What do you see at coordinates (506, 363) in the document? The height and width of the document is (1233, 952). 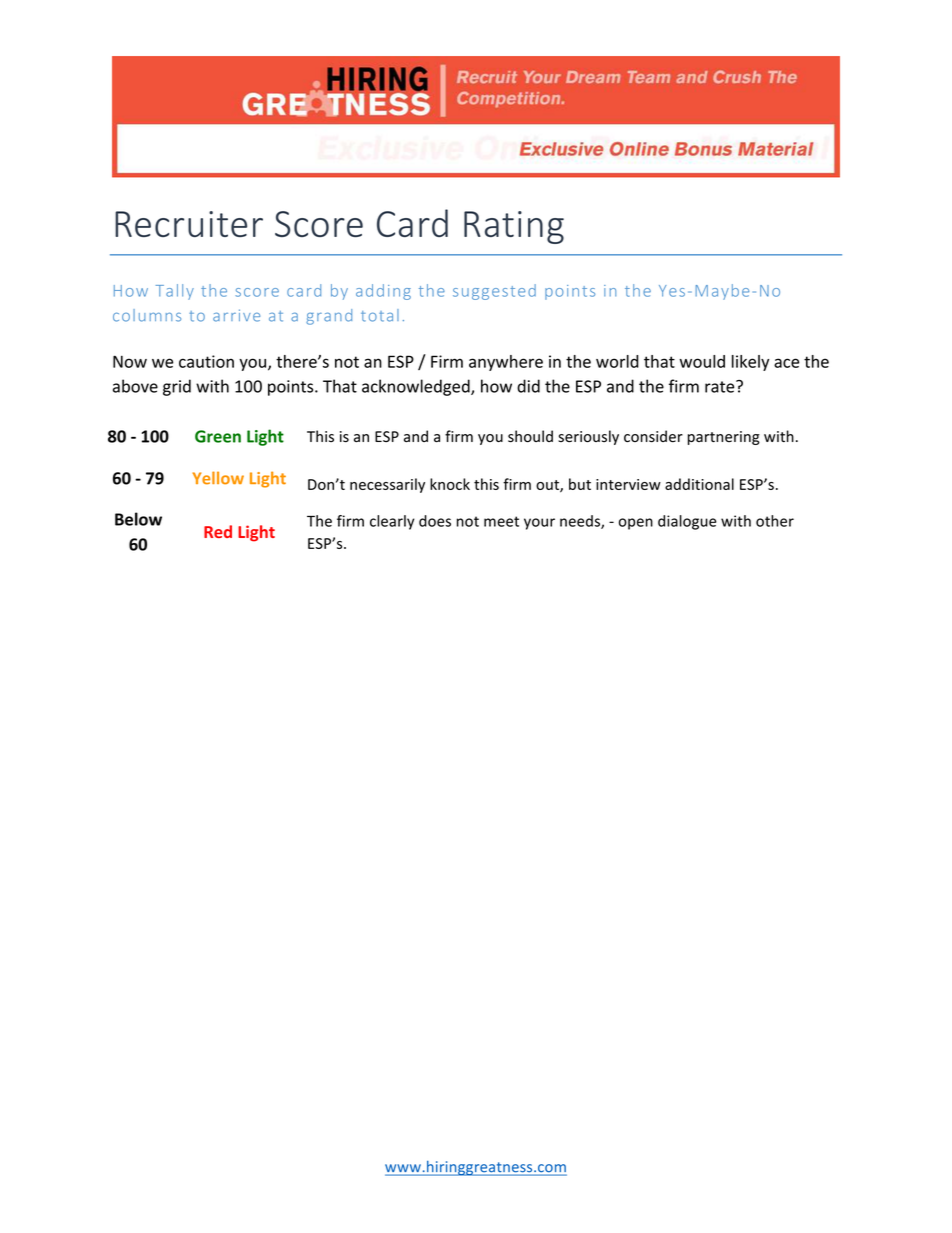 I see `anywhere` at bounding box center [506, 363].
